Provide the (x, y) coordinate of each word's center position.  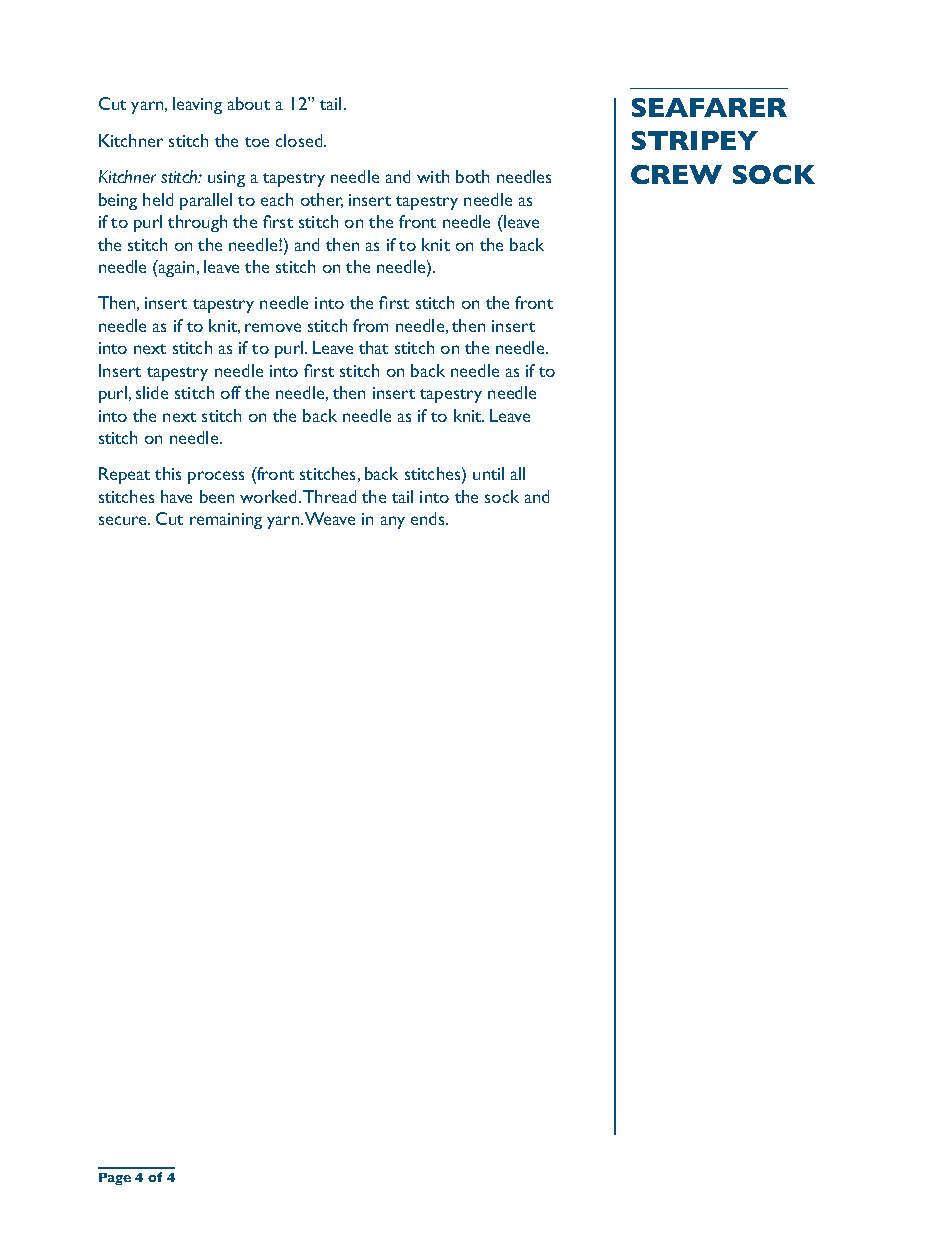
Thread (329, 496)
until (488, 473)
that (373, 347)
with (433, 176)
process (216, 477)
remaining (226, 521)
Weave (330, 518)
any (393, 522)
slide (152, 392)
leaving (197, 105)
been (217, 496)
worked (270, 496)
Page (115, 1179)
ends (429, 518)
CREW (676, 174)
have (176, 496)
